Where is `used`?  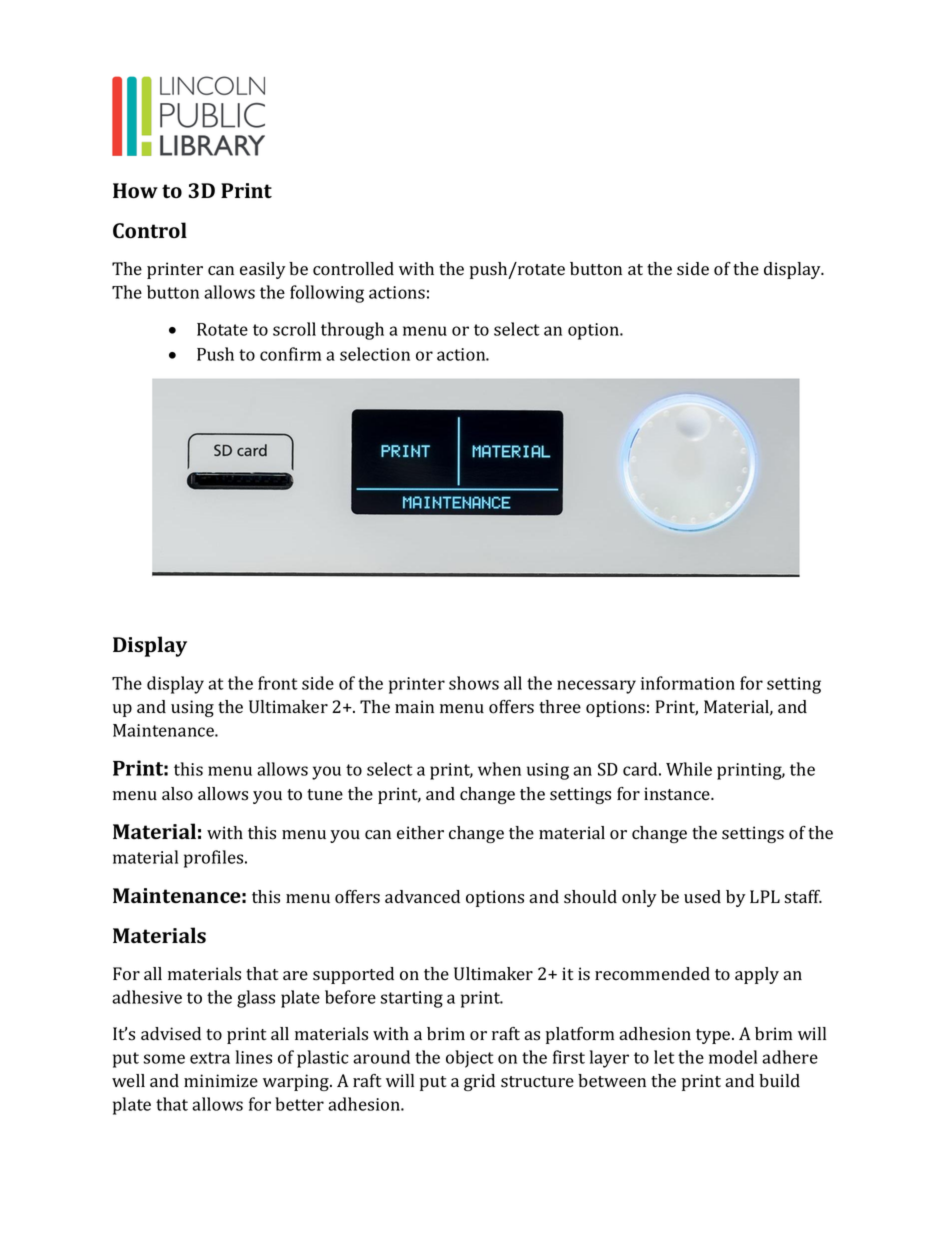 used is located at coordinates (702, 897).
